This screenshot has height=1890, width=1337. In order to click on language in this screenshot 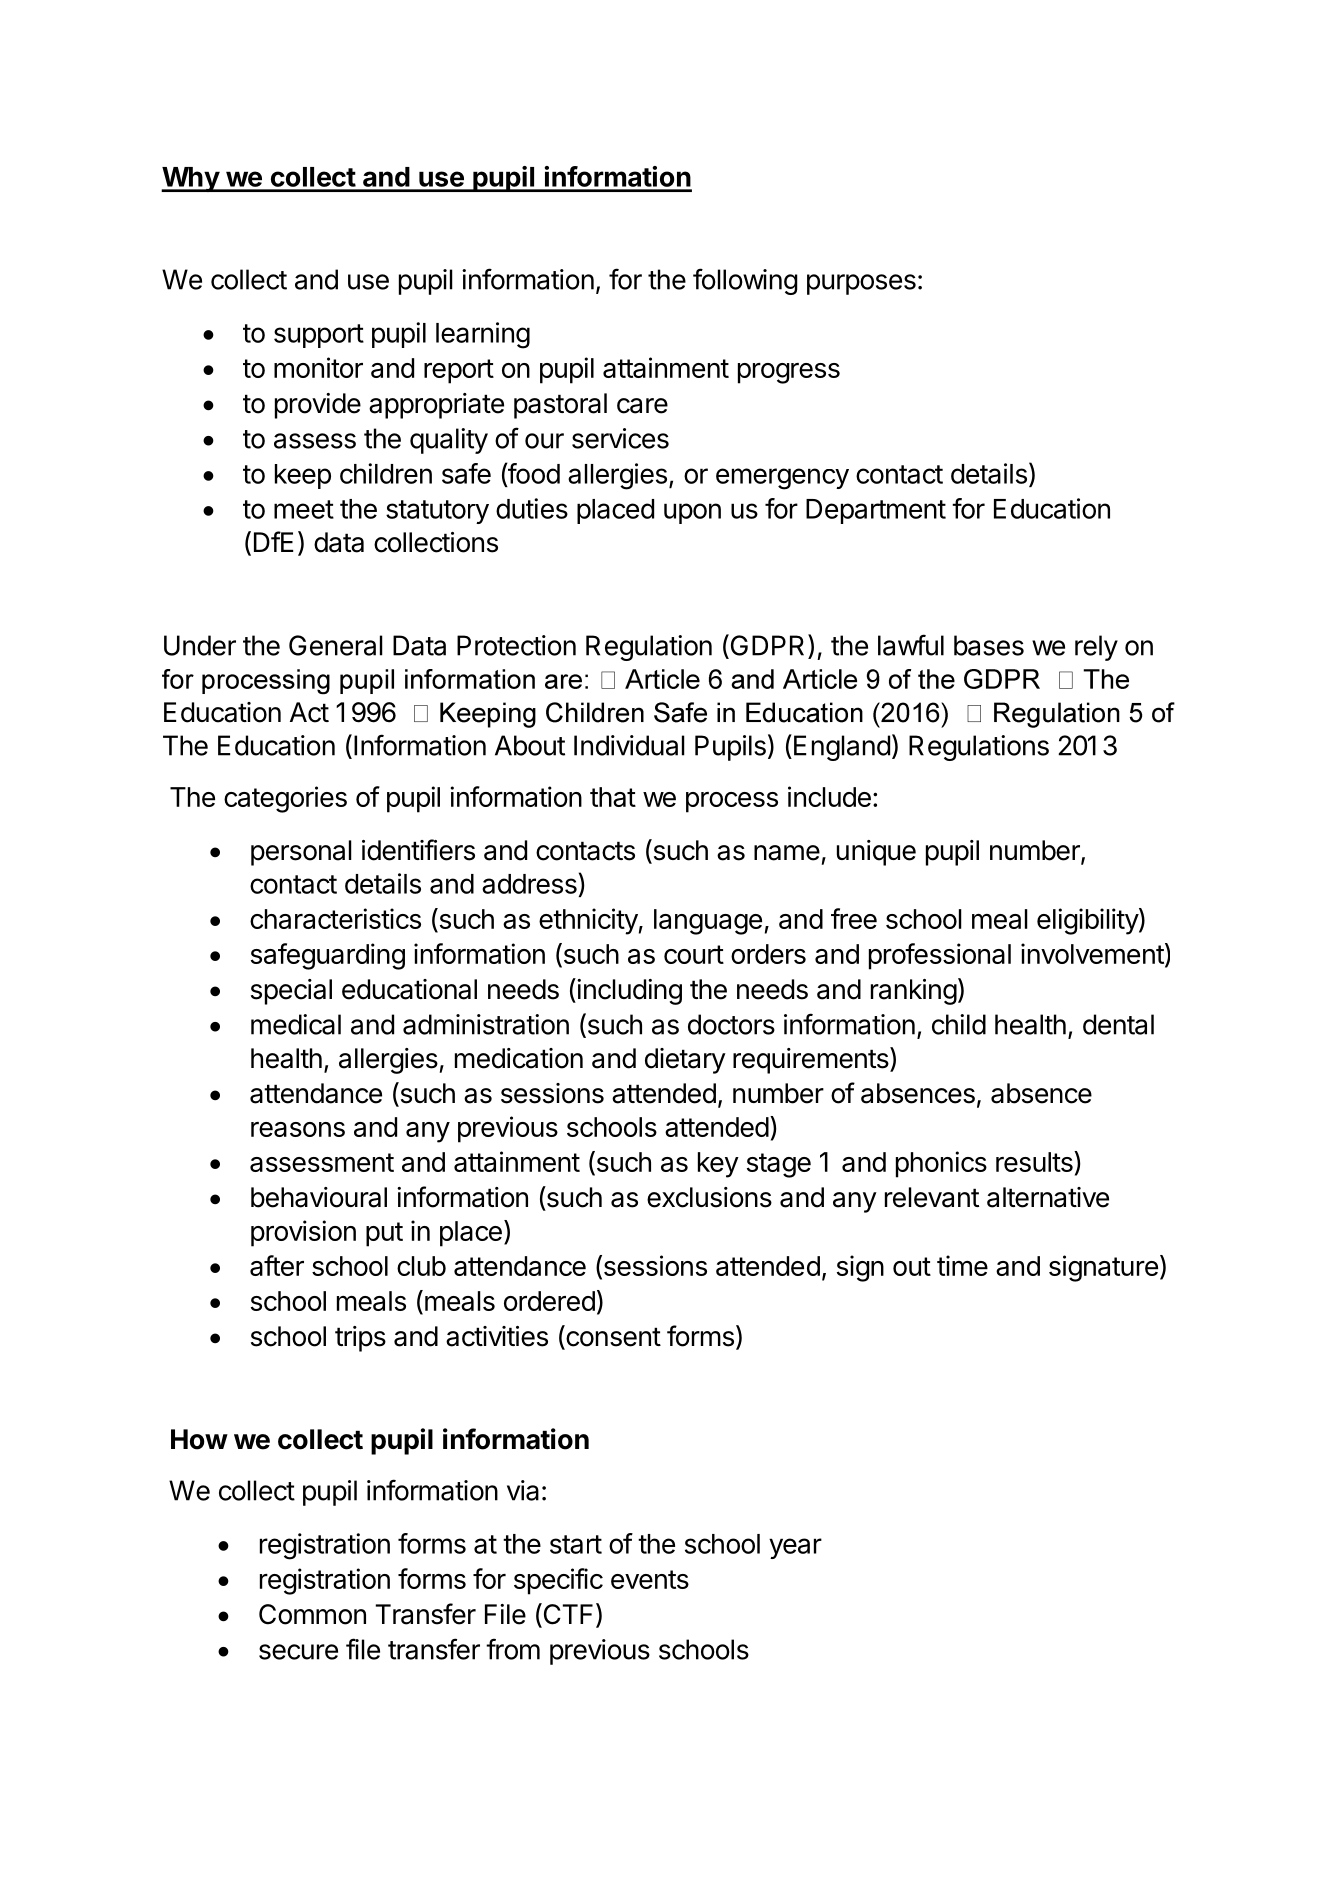, I will do `click(708, 922)`.
